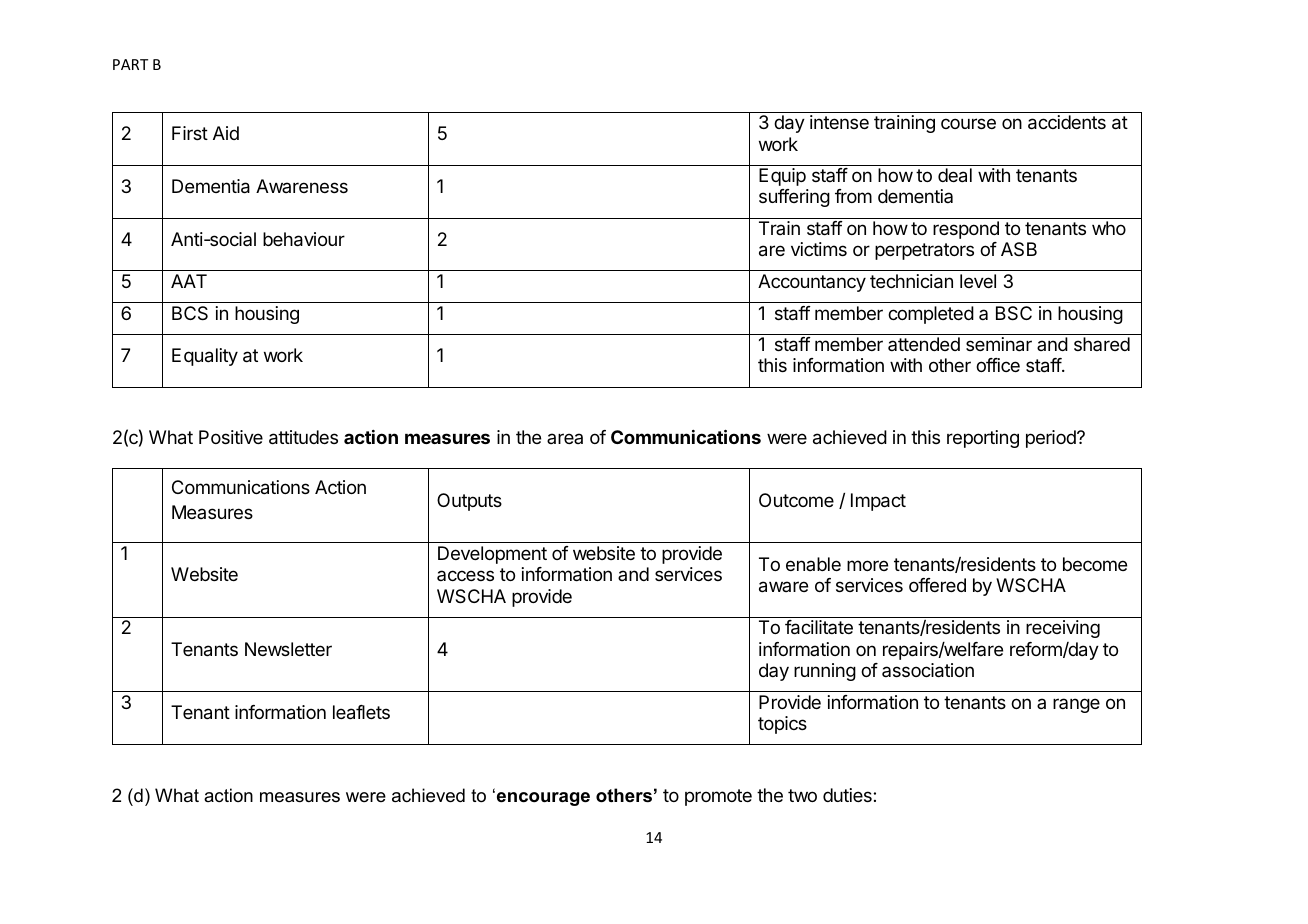  Describe the element at coordinates (1095, 564) in the screenshot. I see `become` at that location.
